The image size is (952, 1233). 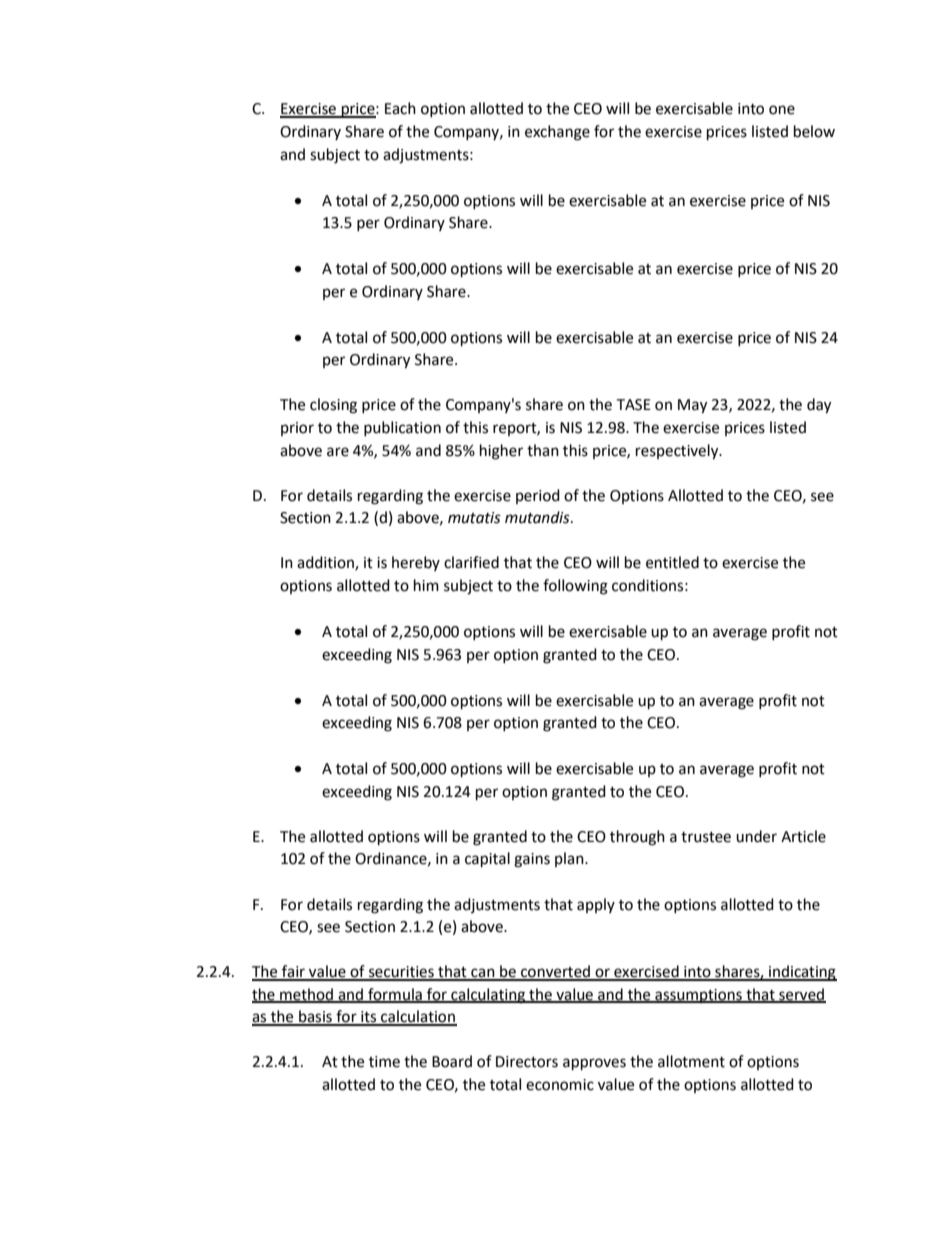 What do you see at coordinates (756, 836) in the screenshot?
I see `under` at bounding box center [756, 836].
